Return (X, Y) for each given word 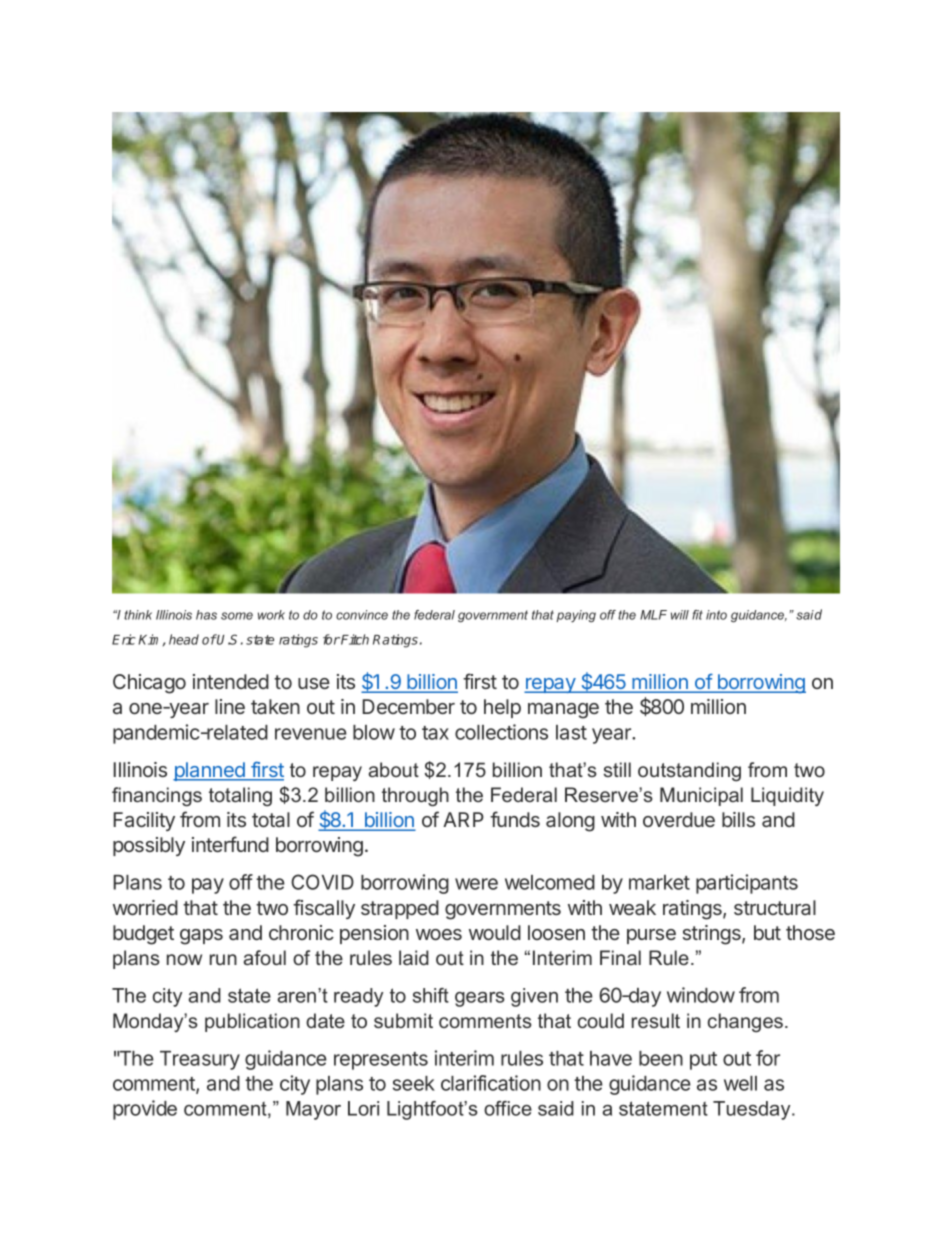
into (716, 615)
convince (362, 615)
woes (439, 934)
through (415, 797)
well (740, 1083)
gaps (201, 937)
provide (145, 1110)
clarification (491, 1083)
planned (210, 771)
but (767, 932)
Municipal (701, 796)
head (184, 639)
